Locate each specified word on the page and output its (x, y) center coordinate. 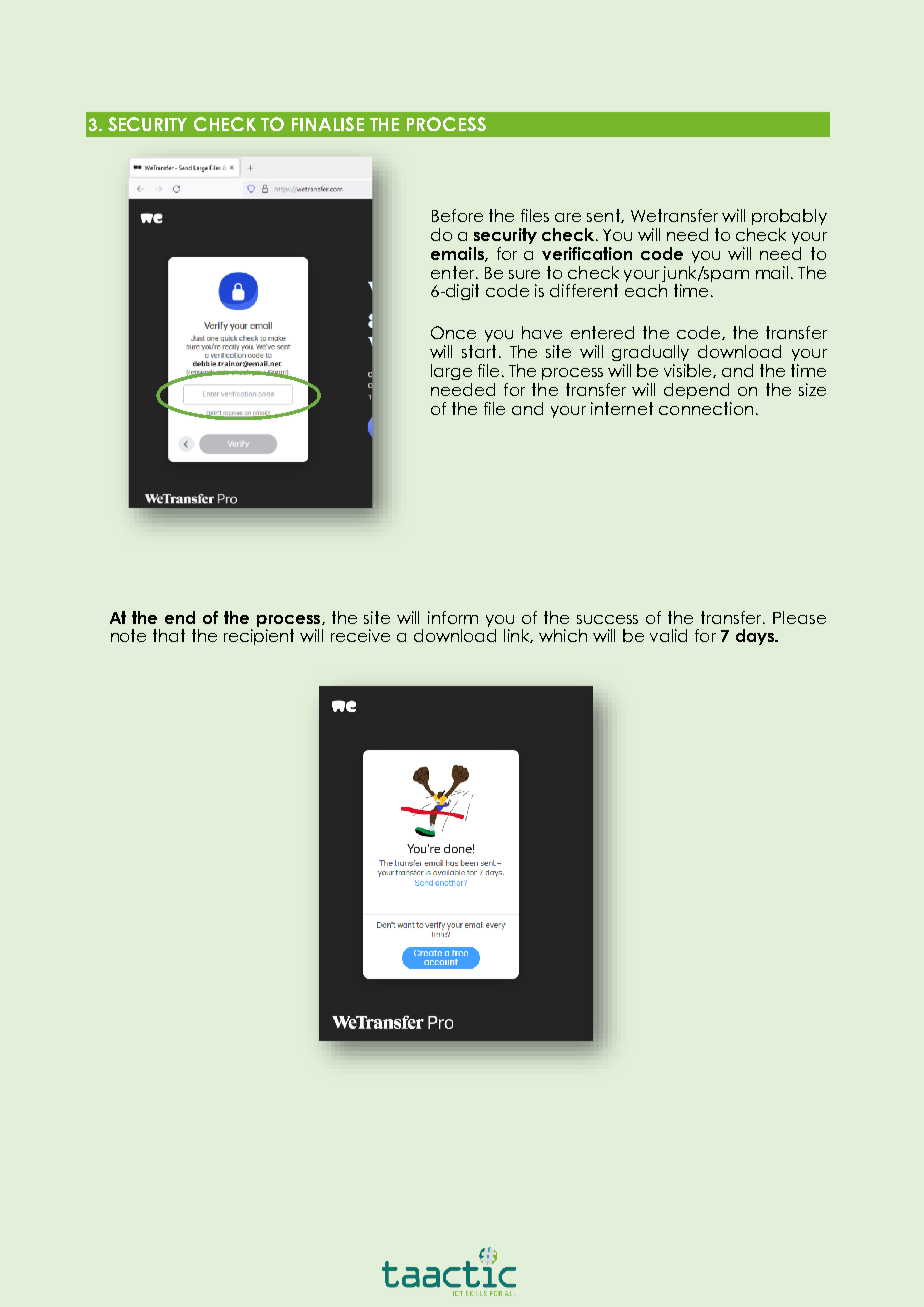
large (451, 372)
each (646, 290)
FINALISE (328, 124)
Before (457, 215)
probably (789, 217)
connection (706, 408)
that (169, 635)
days (756, 637)
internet (622, 408)
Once (453, 332)
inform (453, 617)
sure (524, 274)
